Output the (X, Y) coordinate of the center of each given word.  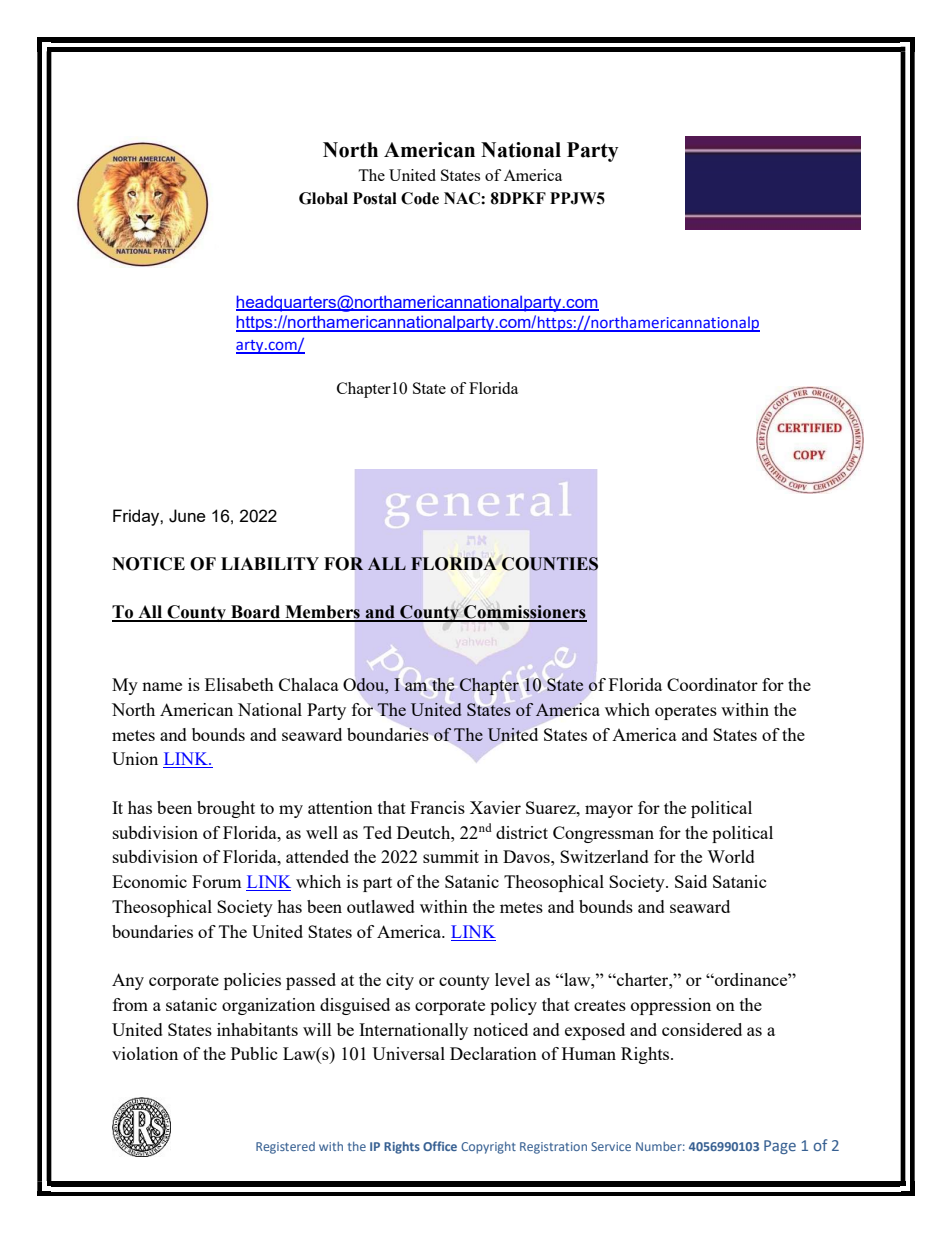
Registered (285, 1148)
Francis (437, 807)
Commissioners (524, 613)
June (187, 516)
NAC (463, 198)
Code (420, 198)
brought (226, 809)
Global (323, 198)
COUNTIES (550, 564)
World (731, 856)
